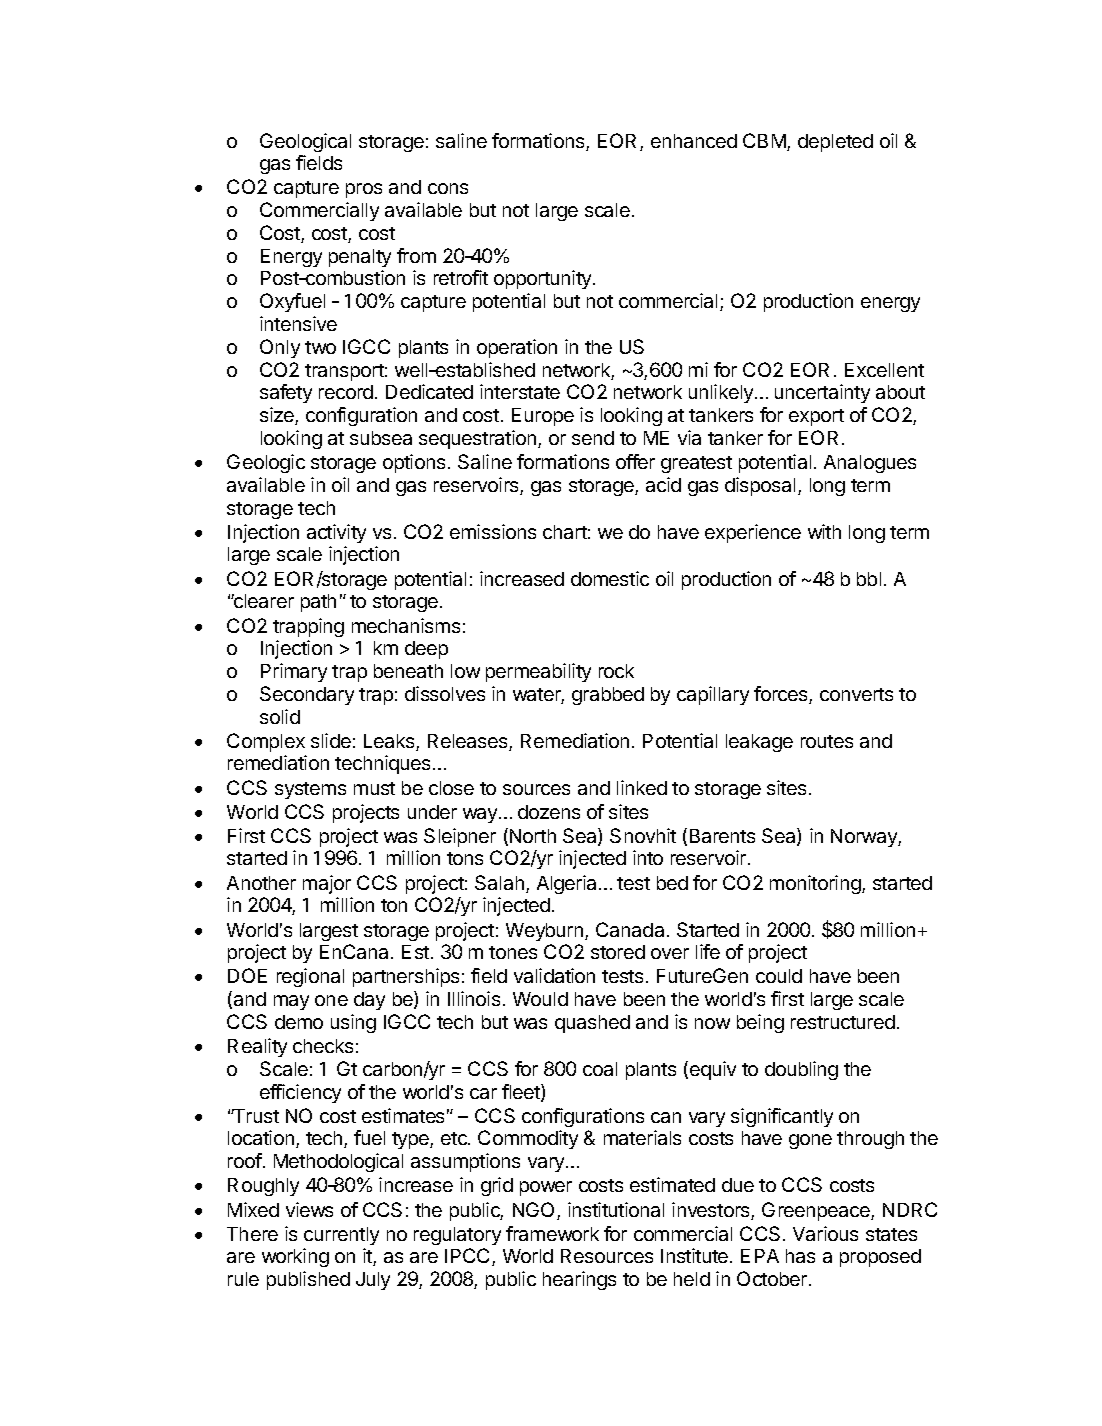  I want to click on routes, so click(827, 741).
